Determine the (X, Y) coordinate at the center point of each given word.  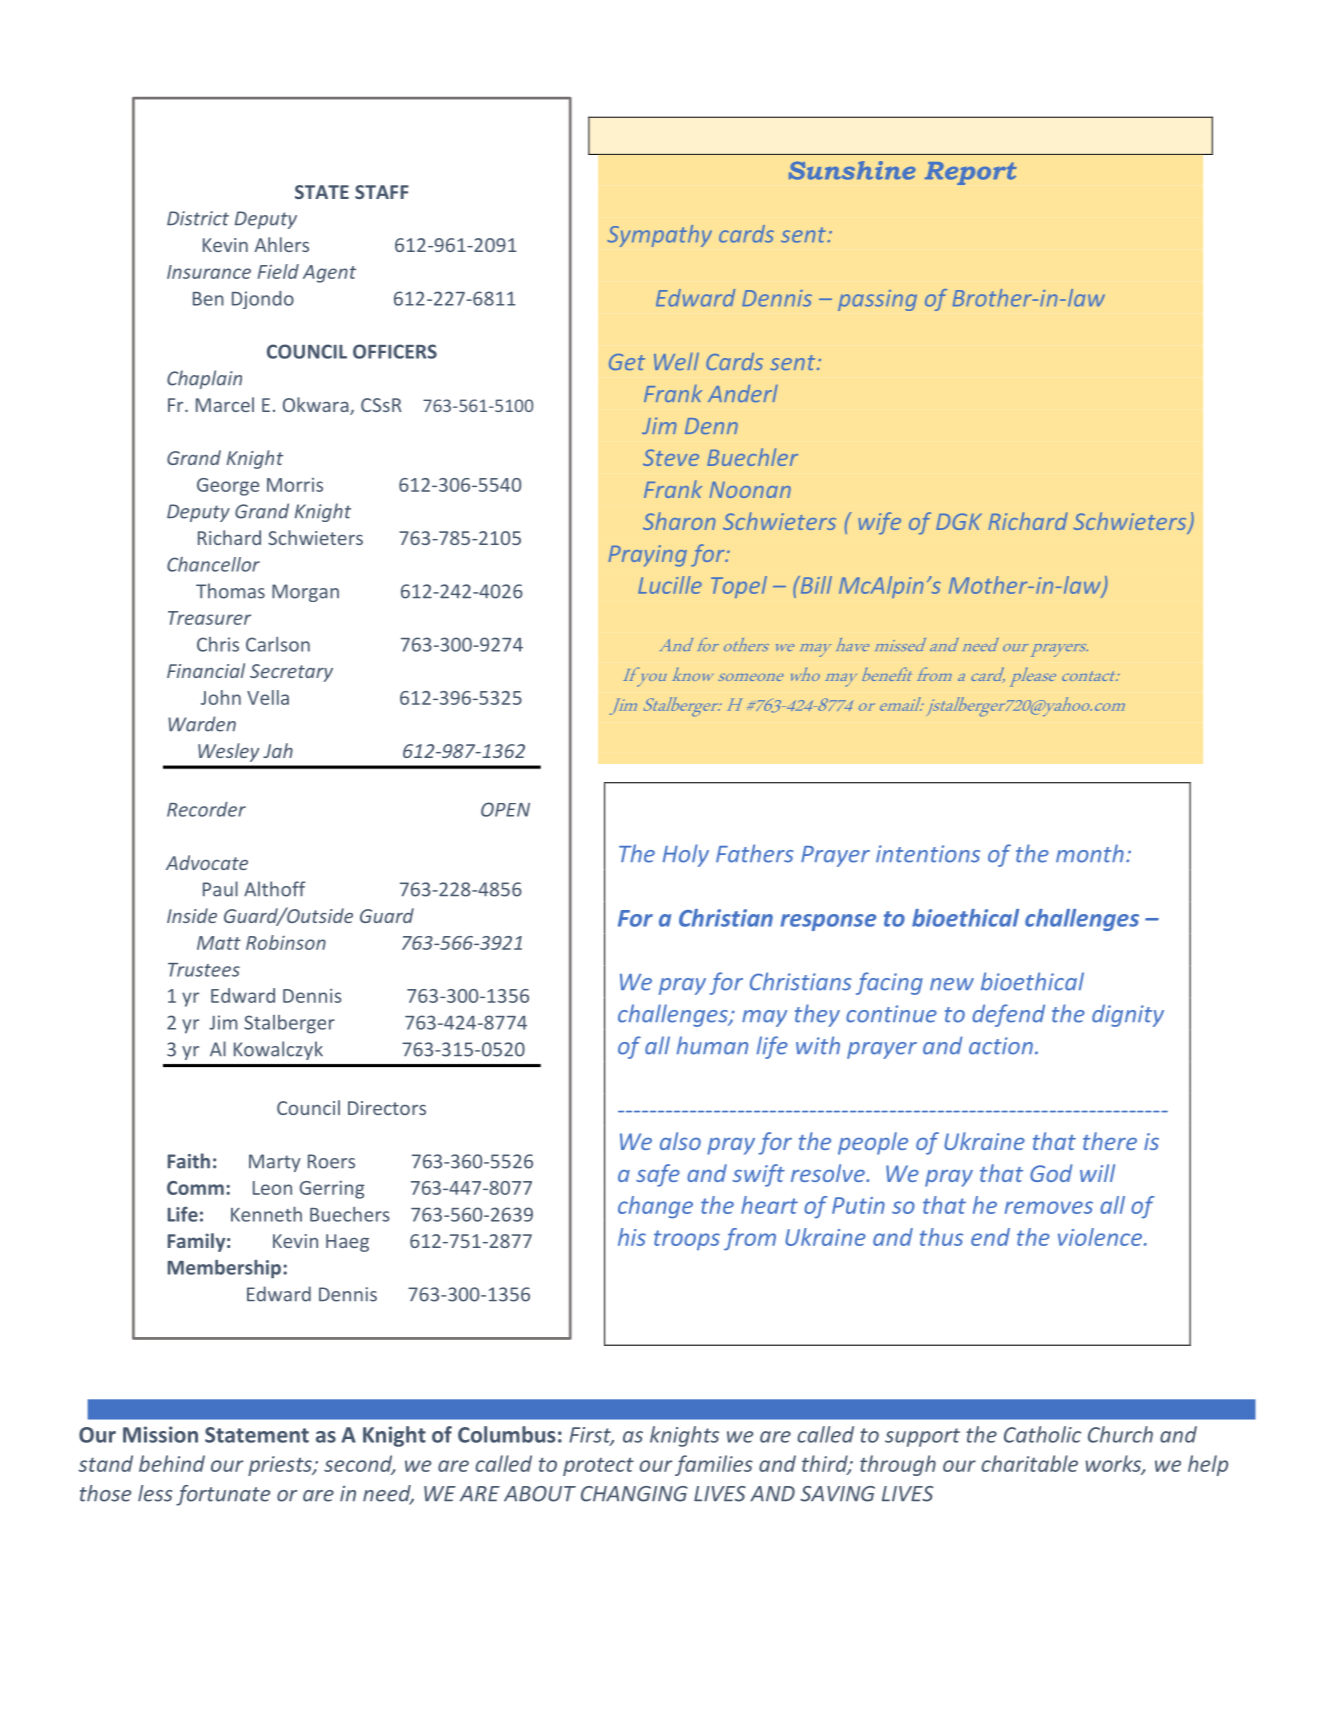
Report (971, 173)
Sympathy (659, 236)
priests (281, 1466)
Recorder (206, 809)
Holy (686, 855)
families (714, 1465)
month (1090, 853)
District (198, 218)
